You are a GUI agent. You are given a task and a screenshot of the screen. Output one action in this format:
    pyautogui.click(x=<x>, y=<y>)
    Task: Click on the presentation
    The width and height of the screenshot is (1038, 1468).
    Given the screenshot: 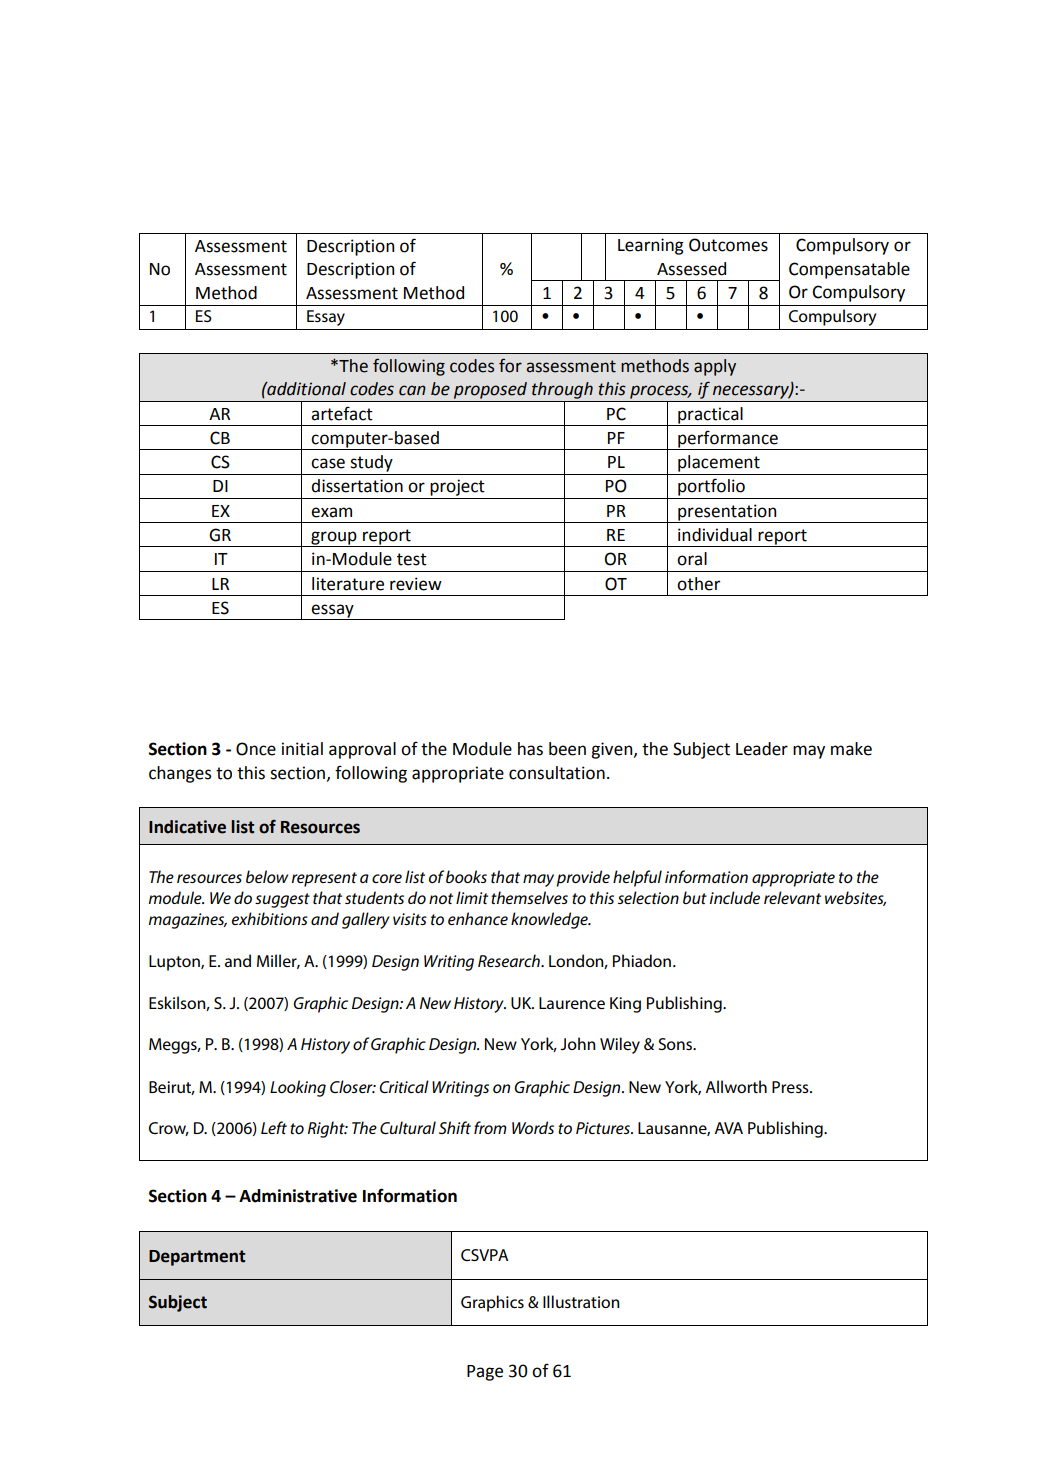 What is the action you would take?
    pyautogui.click(x=727, y=513)
